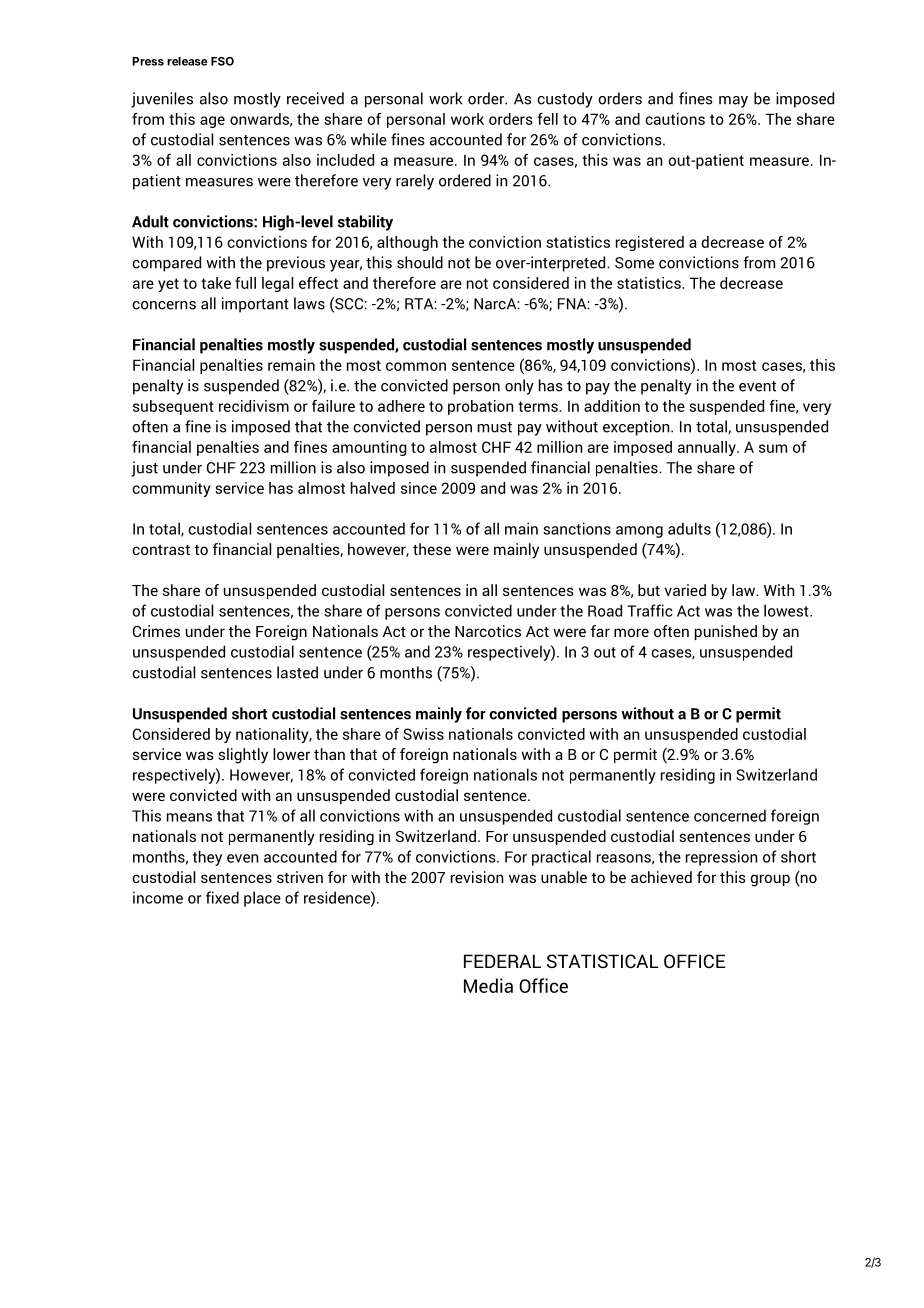  Describe the element at coordinates (212, 122) in the image. I see `age` at that location.
